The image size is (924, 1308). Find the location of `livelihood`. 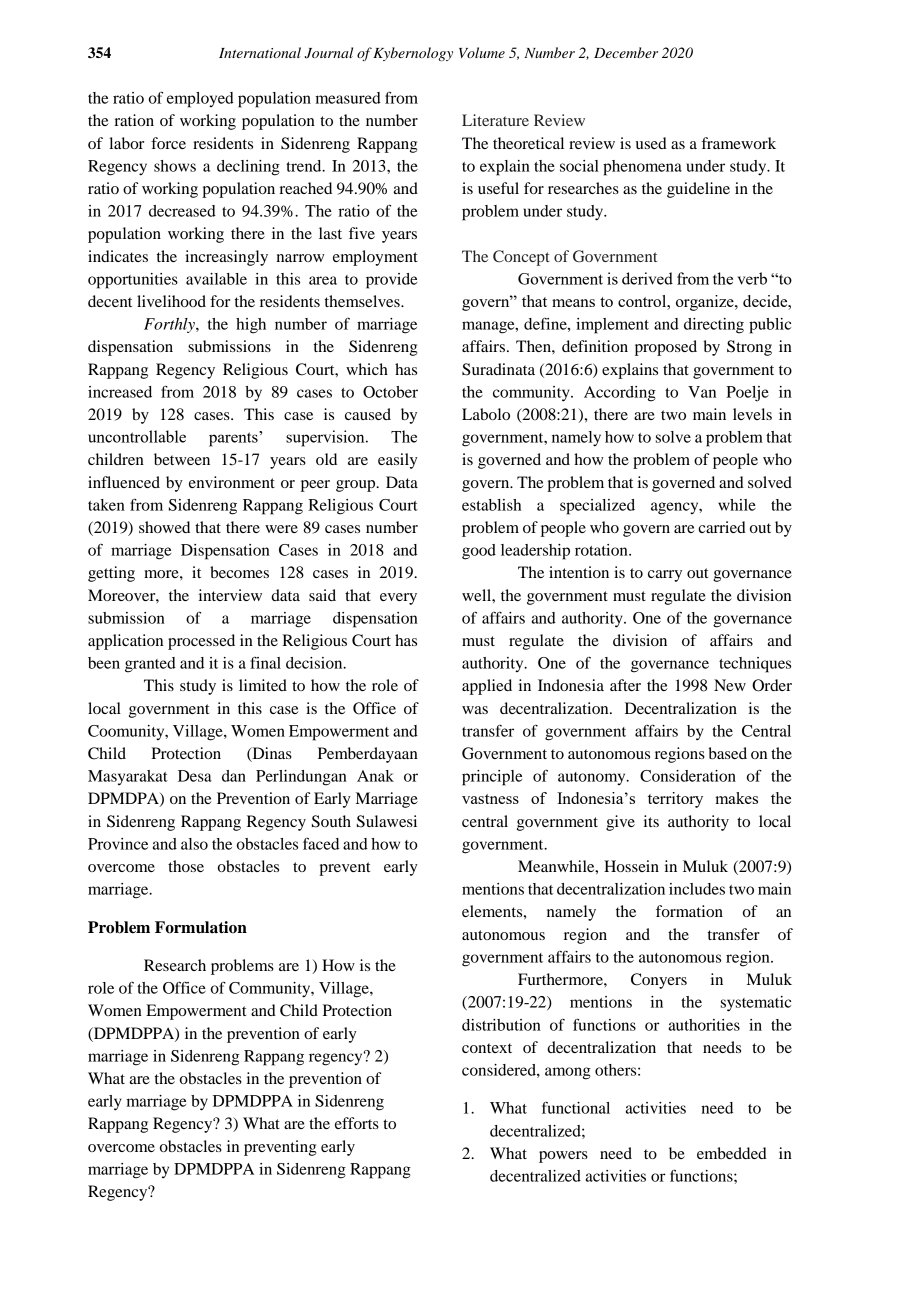

livelihood is located at coordinates (171, 301).
